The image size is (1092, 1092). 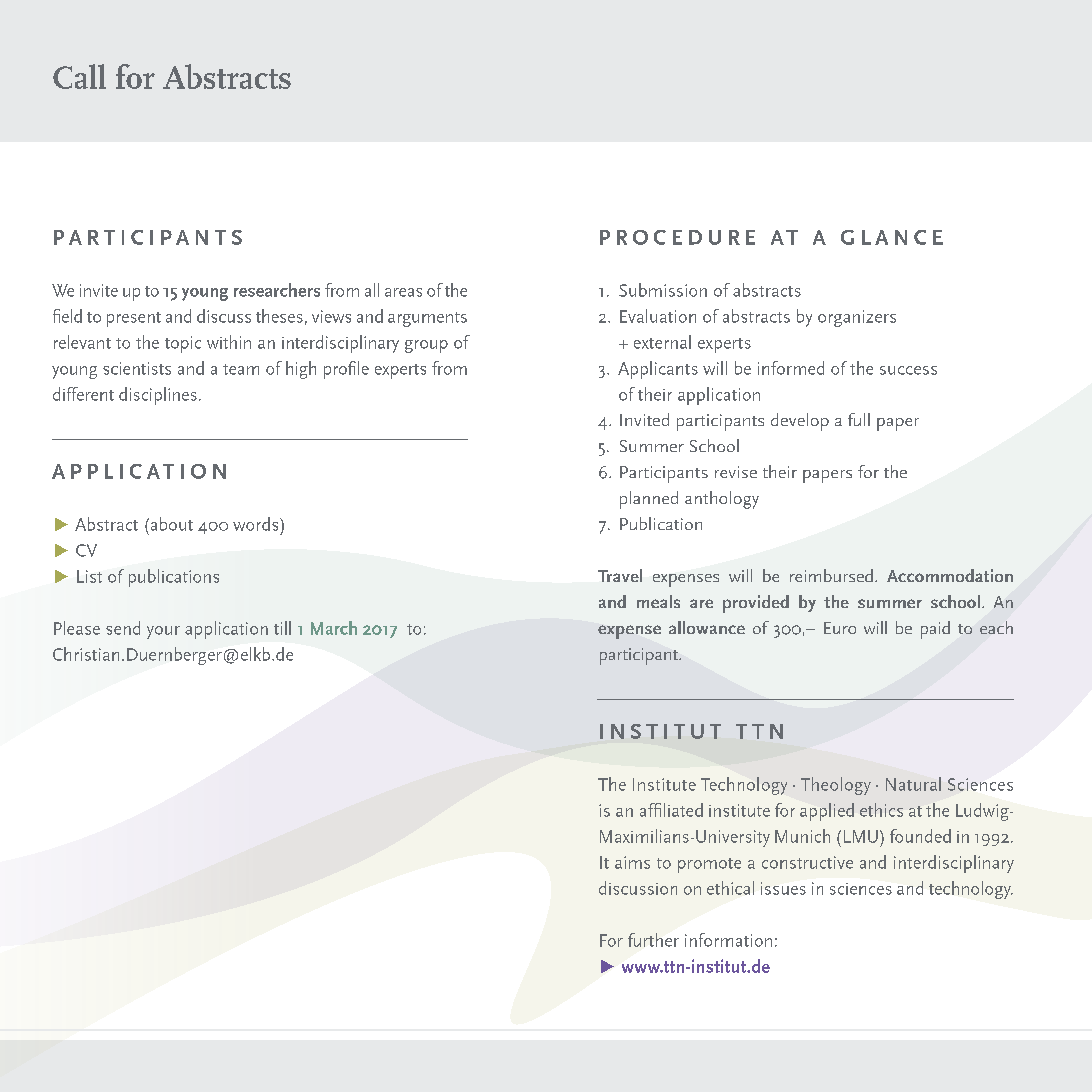 What do you see at coordinates (632, 862) in the screenshot?
I see `aims` at bounding box center [632, 862].
